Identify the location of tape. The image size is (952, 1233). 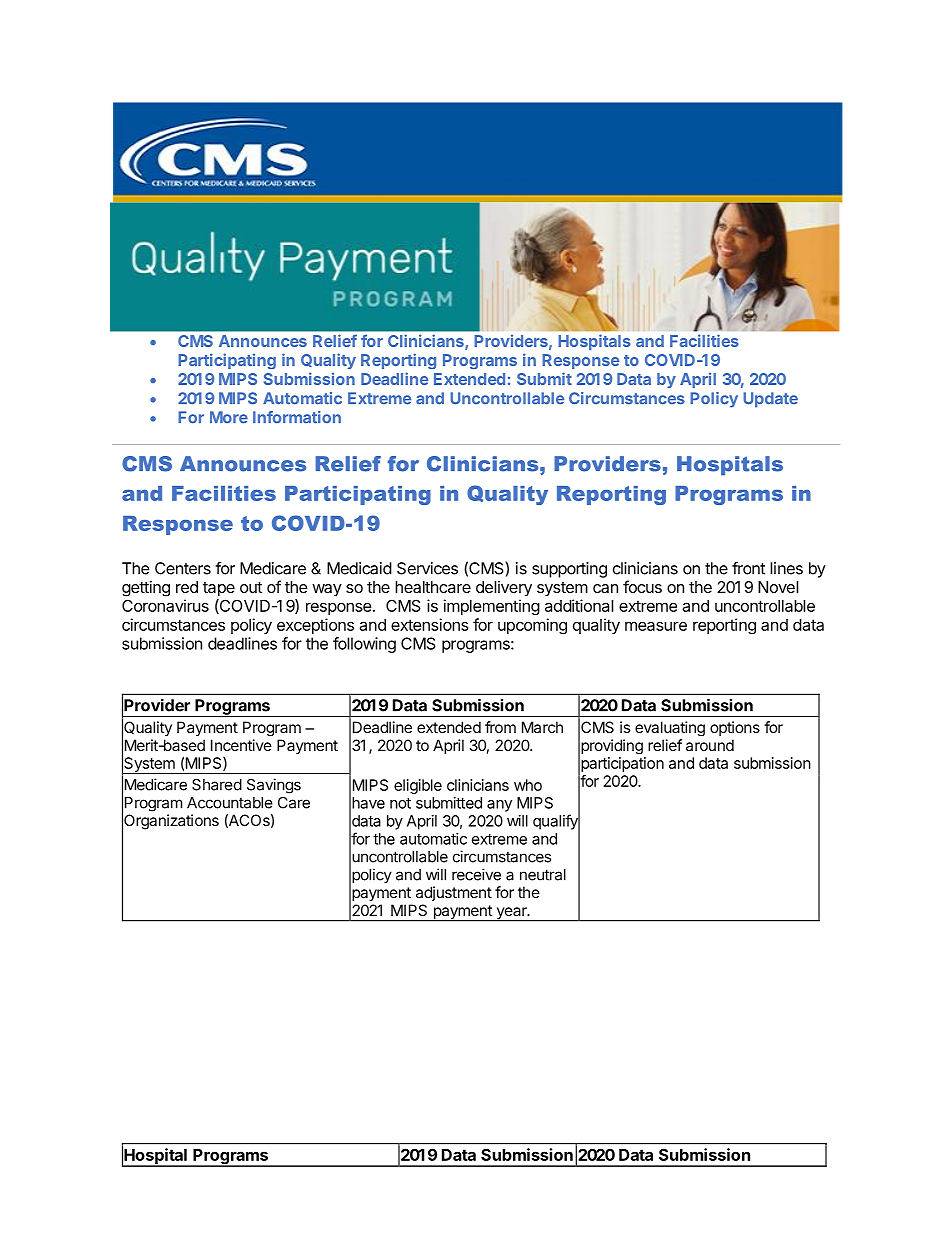
(219, 589).
